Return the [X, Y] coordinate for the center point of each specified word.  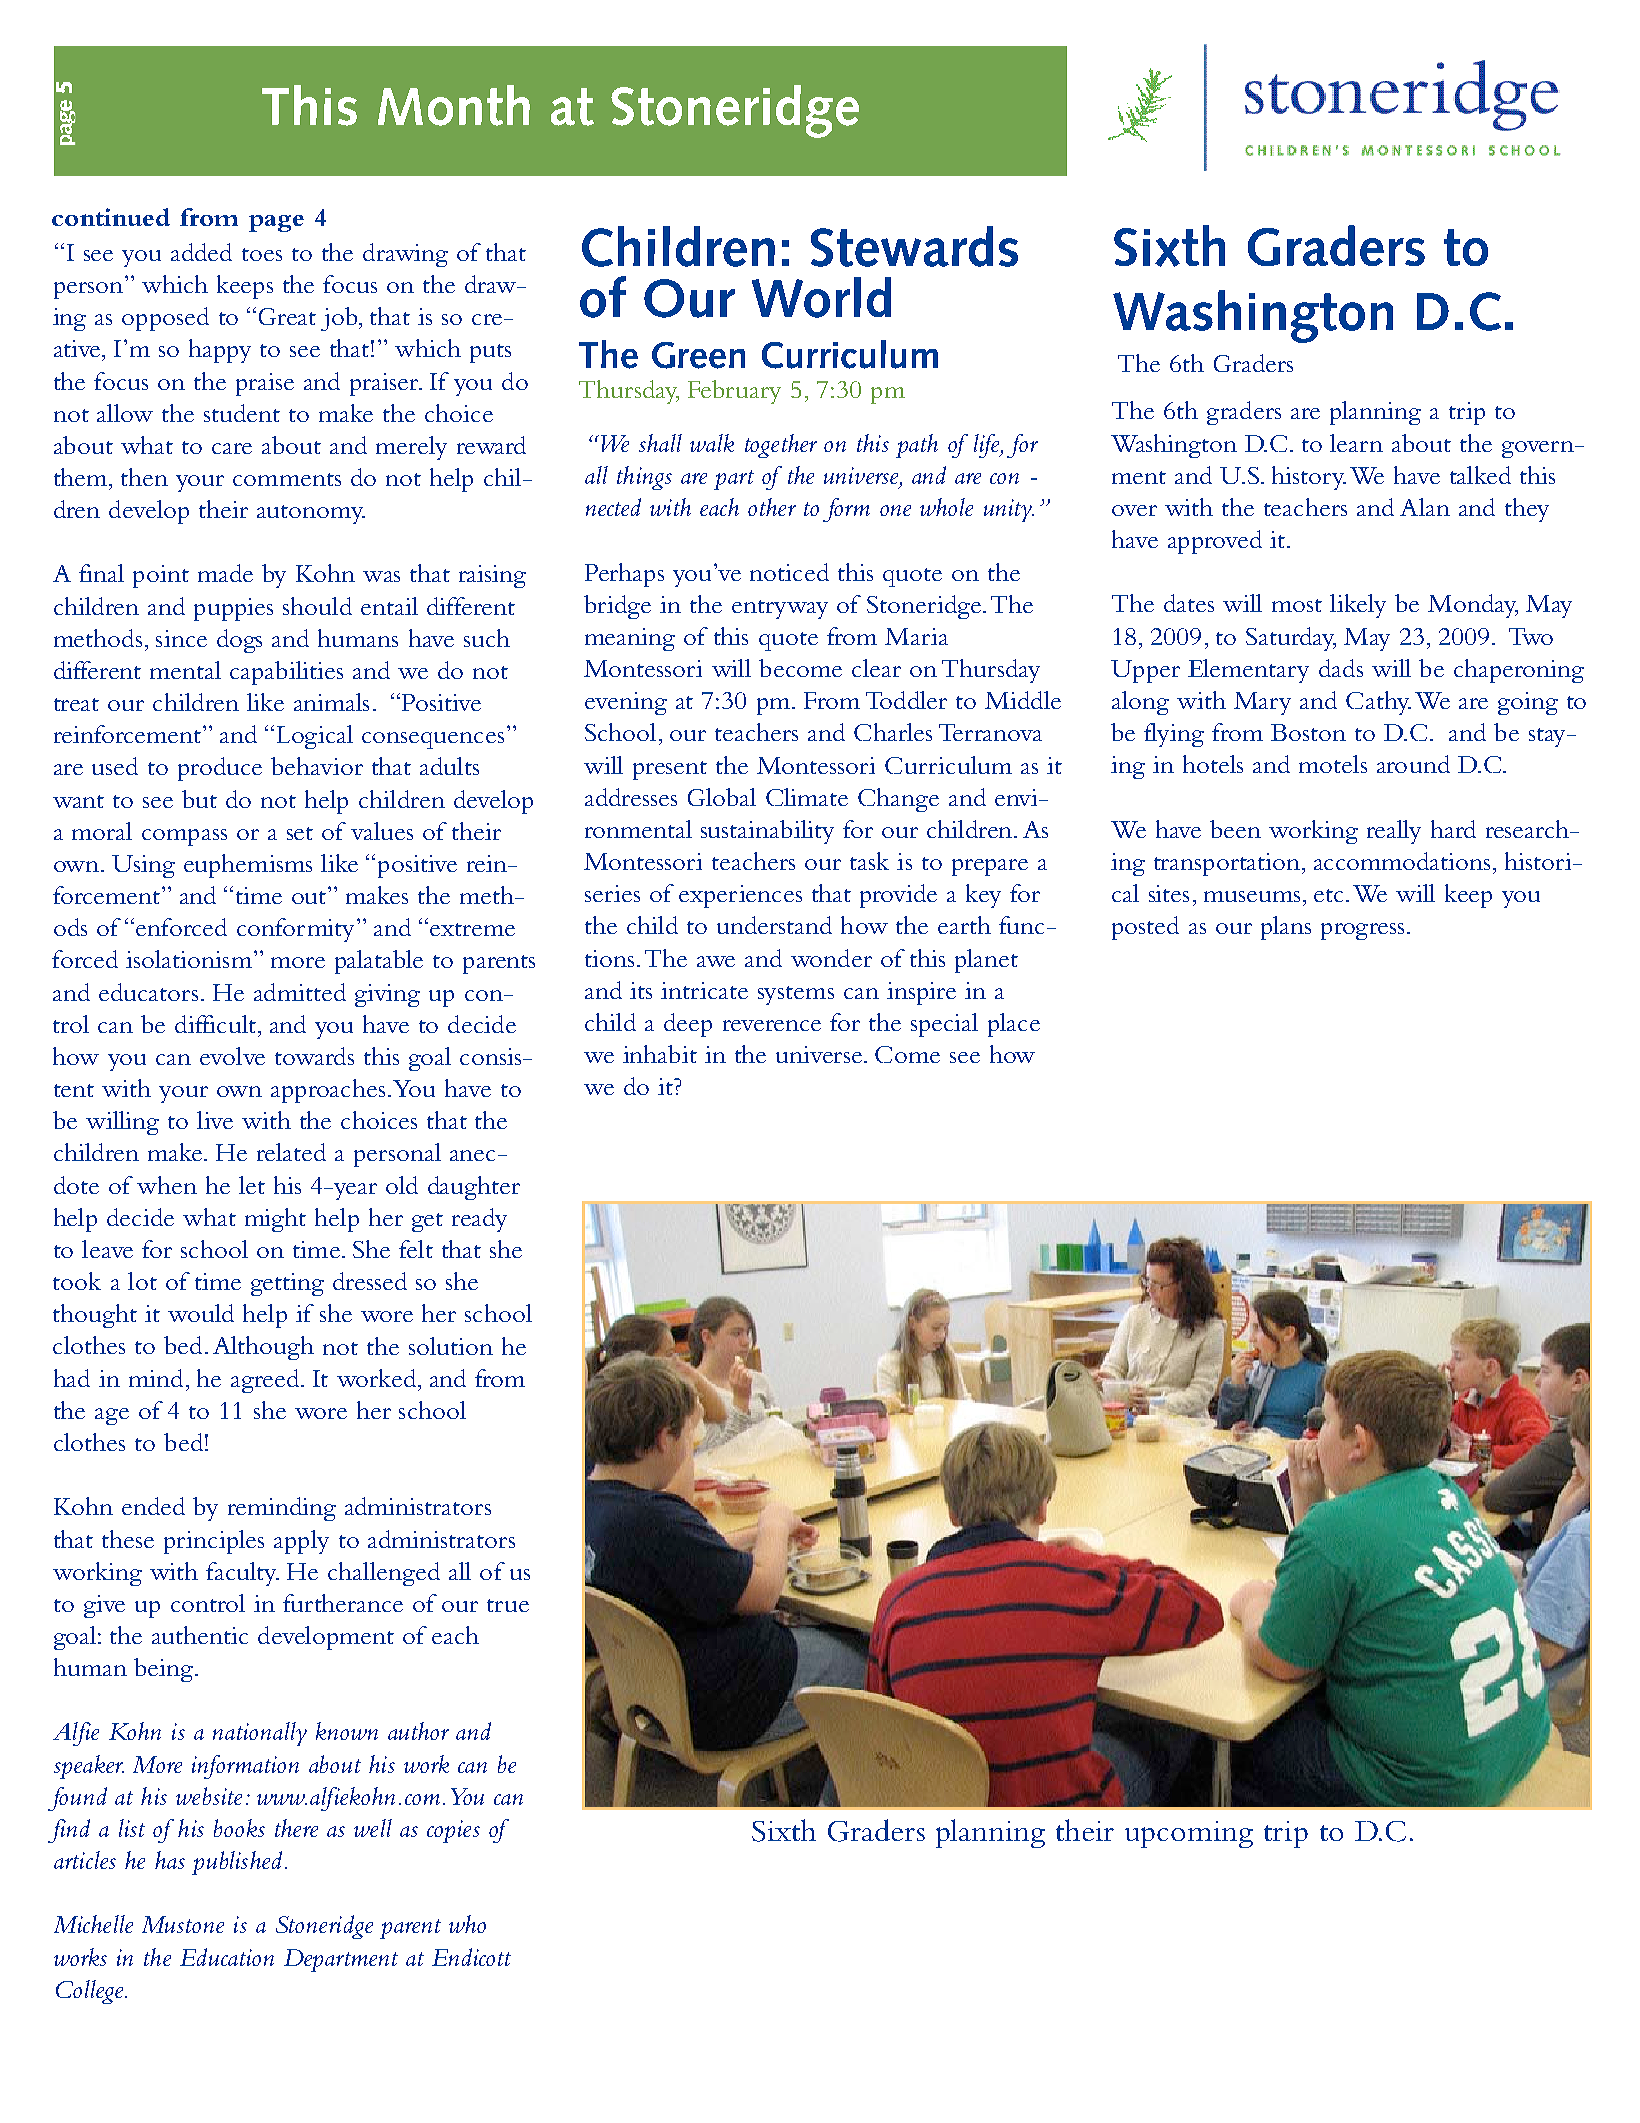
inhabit [660, 1054]
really [1394, 832]
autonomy [311, 514]
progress [1362, 931]
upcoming [1189, 1834]
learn [1356, 443]
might [275, 1220]
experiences [740, 896]
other [772, 507]
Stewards [914, 246]
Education [227, 1957]
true [508, 1605]
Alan [1425, 507]
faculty [242, 1574]
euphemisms [248, 866]
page [276, 223]
